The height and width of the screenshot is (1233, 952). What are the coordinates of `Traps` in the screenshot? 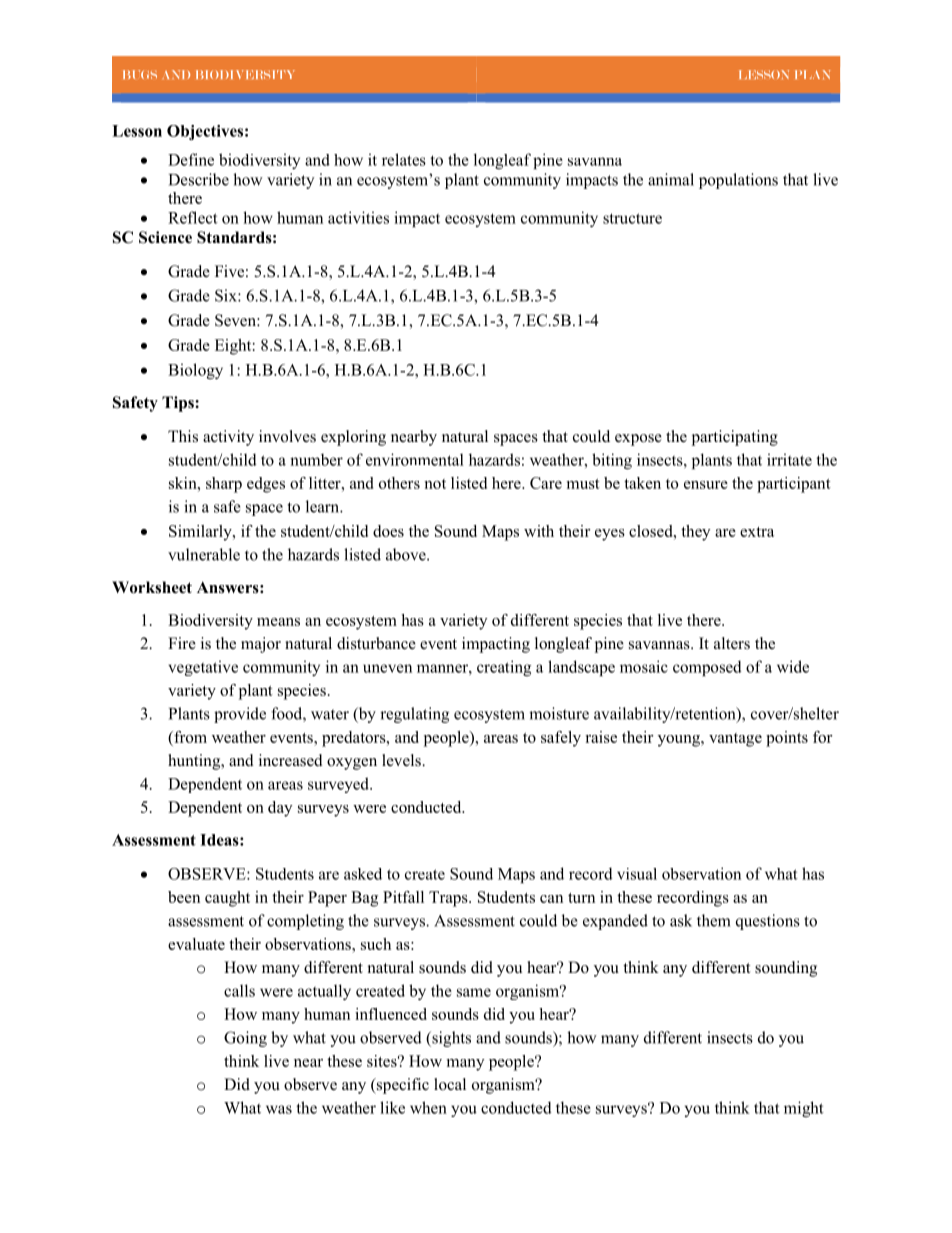 It's located at (449, 899).
